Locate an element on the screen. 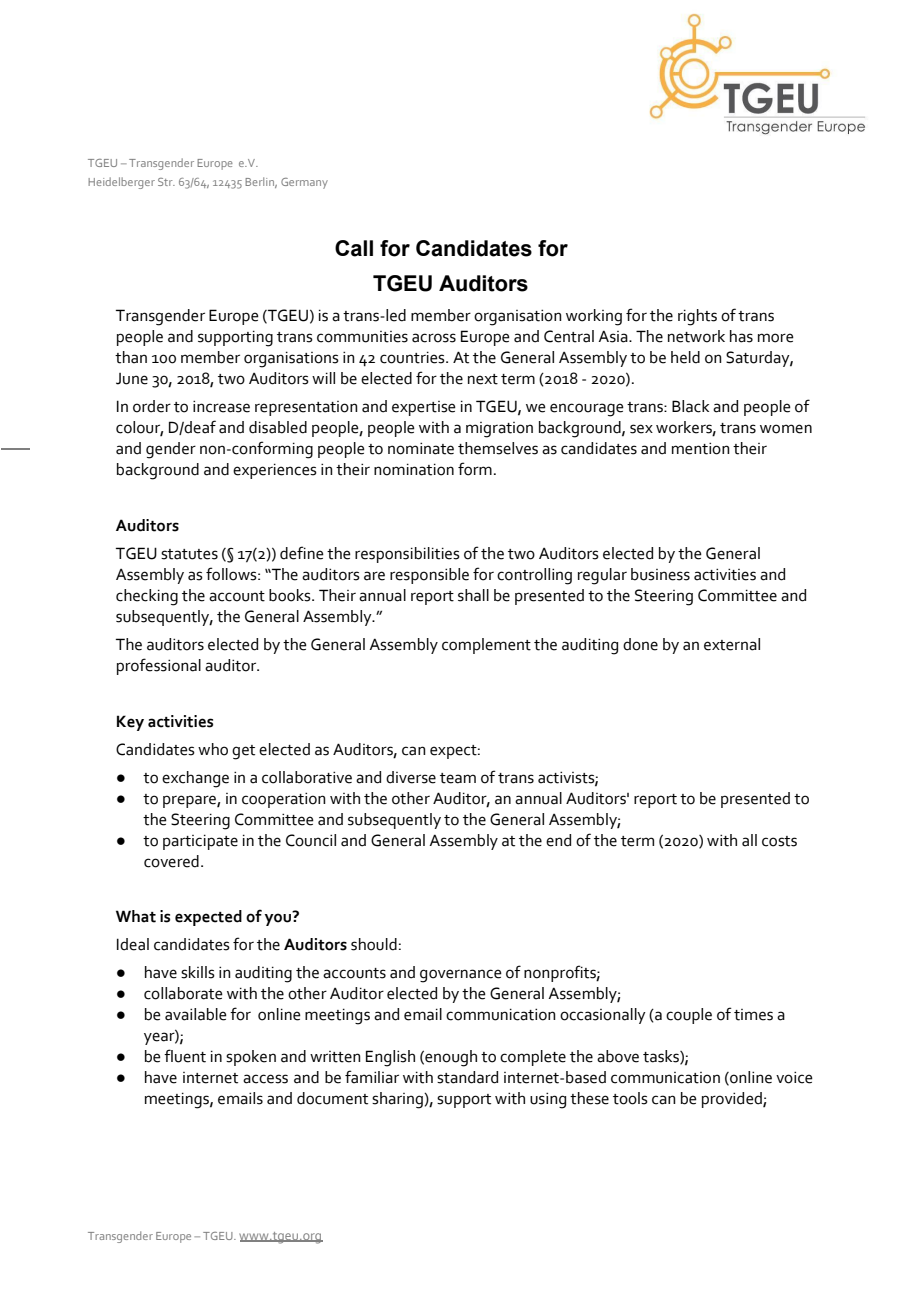 This screenshot has width=924, height=1308. professional is located at coordinates (159, 666).
